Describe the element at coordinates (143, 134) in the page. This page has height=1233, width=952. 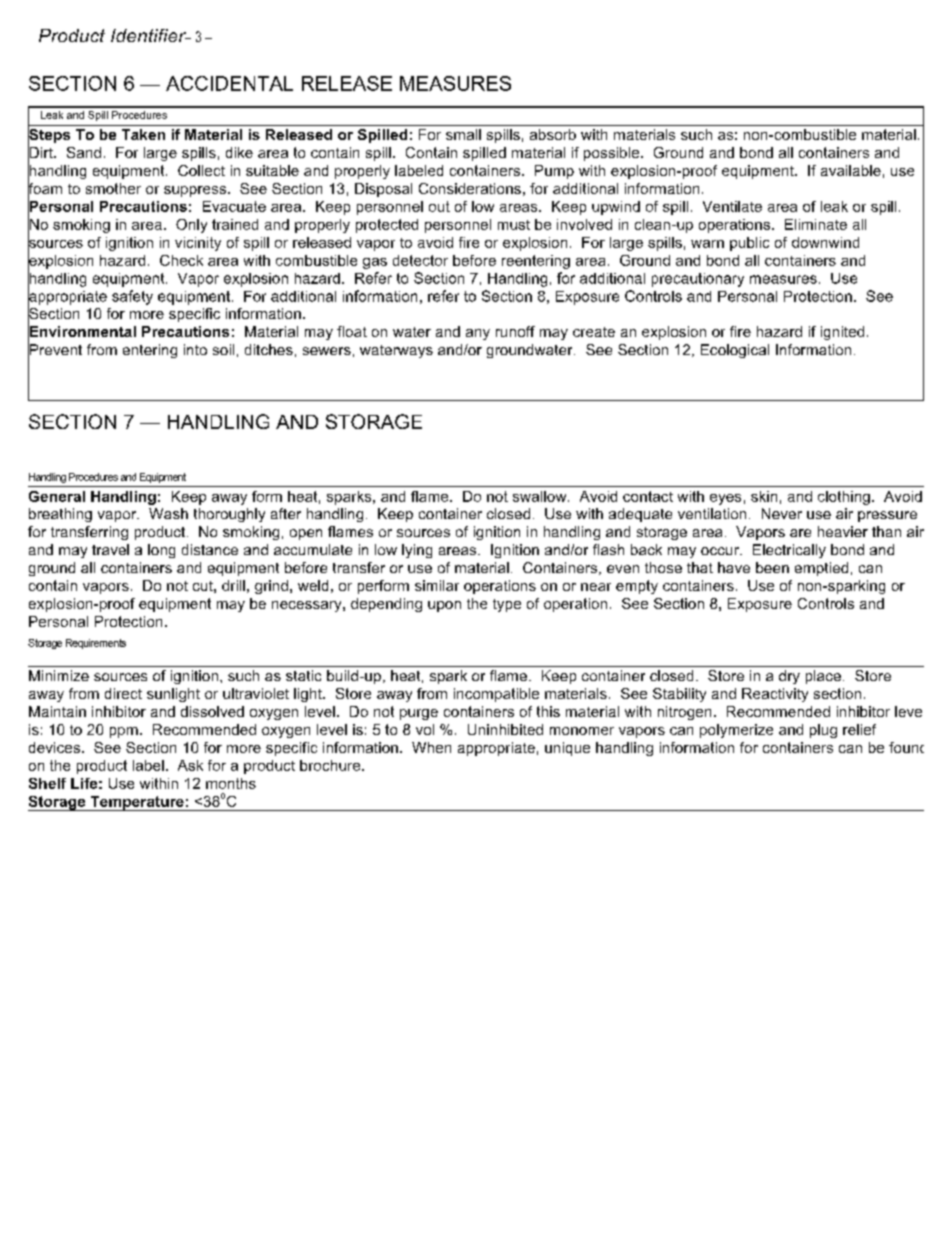
I see `Taken` at that location.
